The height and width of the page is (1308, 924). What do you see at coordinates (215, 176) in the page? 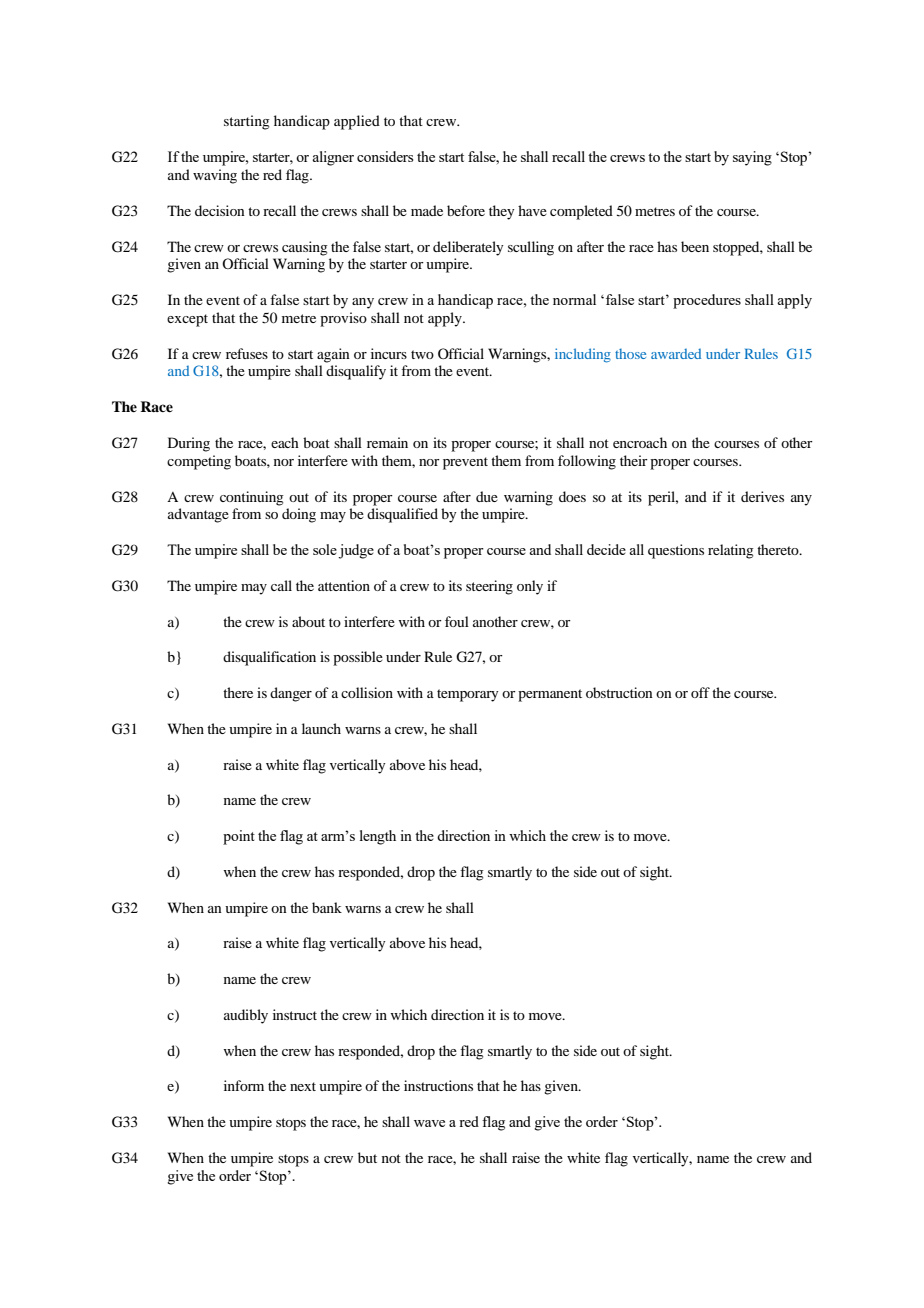
I see `waving` at bounding box center [215, 176].
